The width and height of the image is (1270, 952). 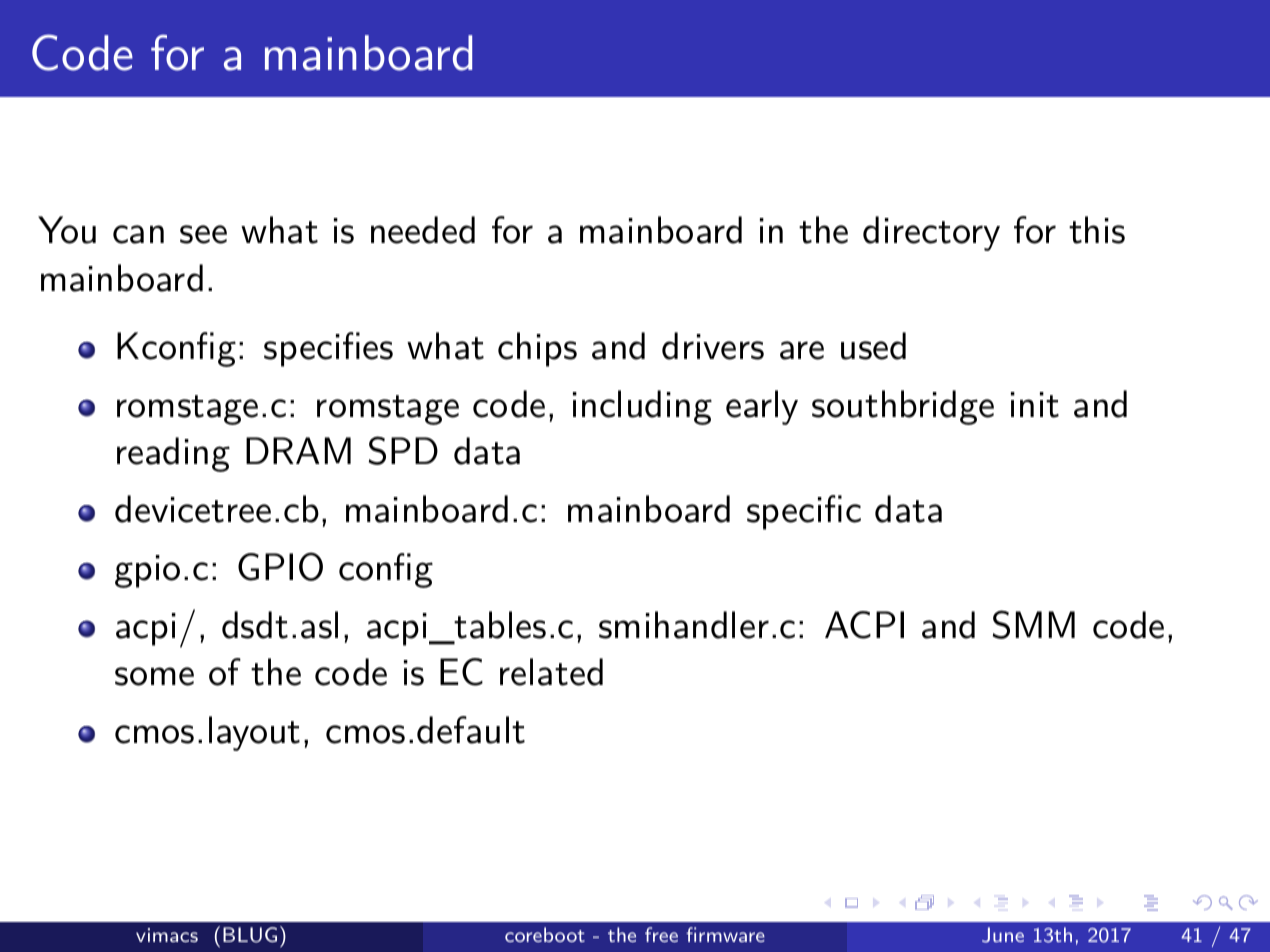 What do you see at coordinates (931, 233) in the image?
I see `directory` at bounding box center [931, 233].
